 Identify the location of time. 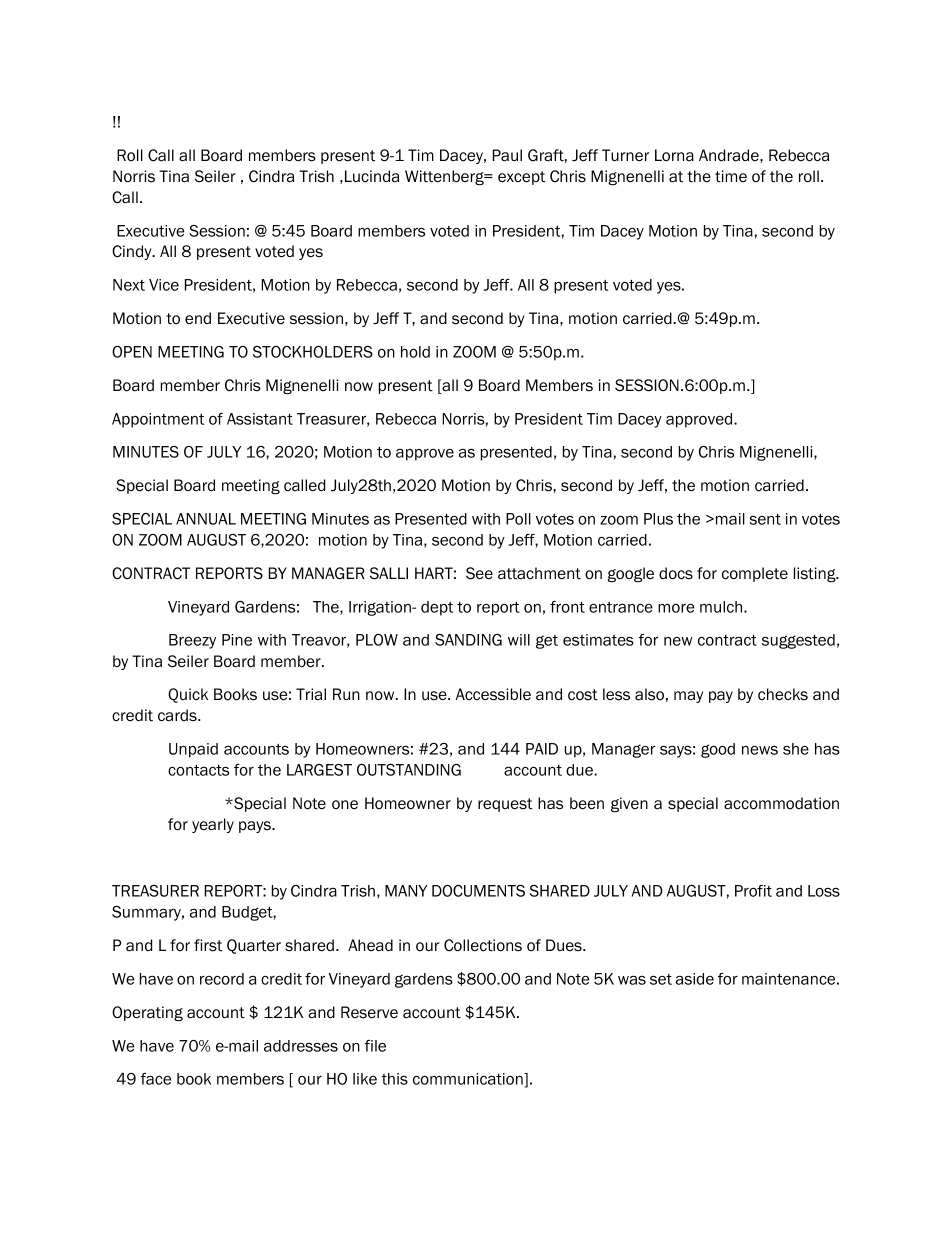
(731, 176).
